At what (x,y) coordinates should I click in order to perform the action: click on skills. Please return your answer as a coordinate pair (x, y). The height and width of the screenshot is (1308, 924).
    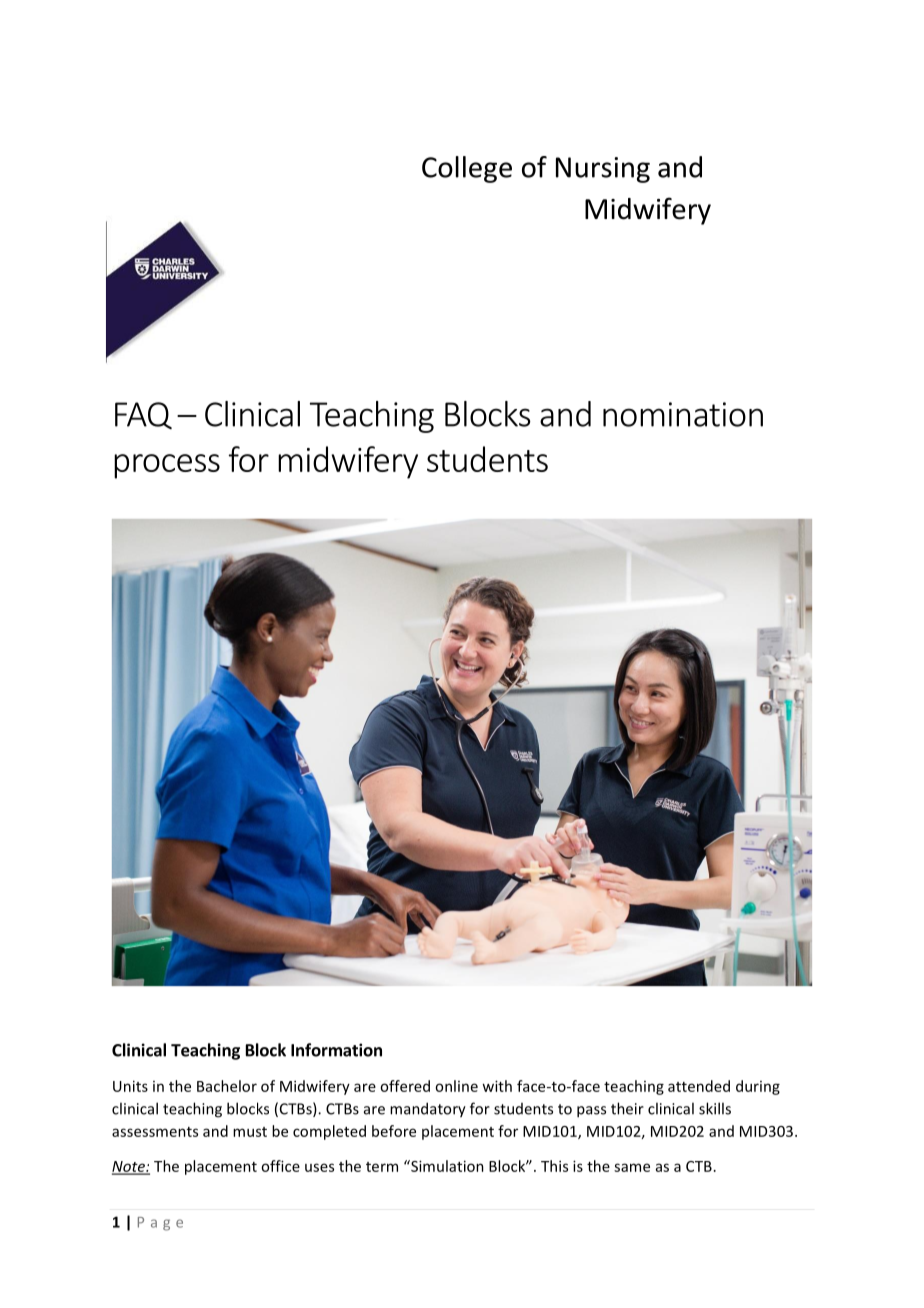
    Looking at the image, I should click on (715, 1108).
